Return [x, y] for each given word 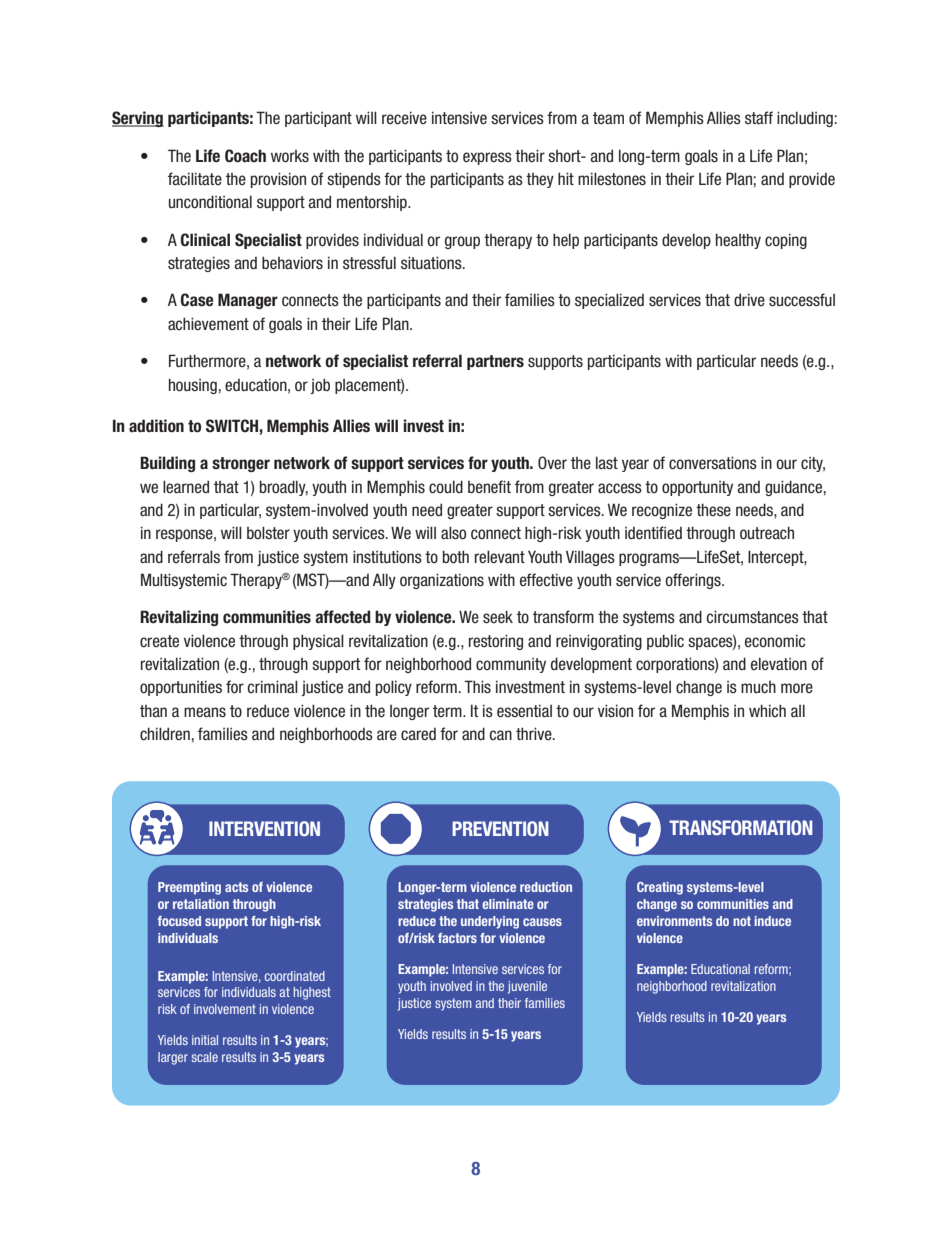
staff [759, 117]
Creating [660, 888]
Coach [245, 156]
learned [186, 487]
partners [495, 362]
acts [236, 887]
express [487, 158]
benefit [489, 487]
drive [749, 299]
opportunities [181, 688]
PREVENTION [500, 828]
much [758, 687]
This [477, 687]
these [713, 510]
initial [205, 1040]
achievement [208, 324]
